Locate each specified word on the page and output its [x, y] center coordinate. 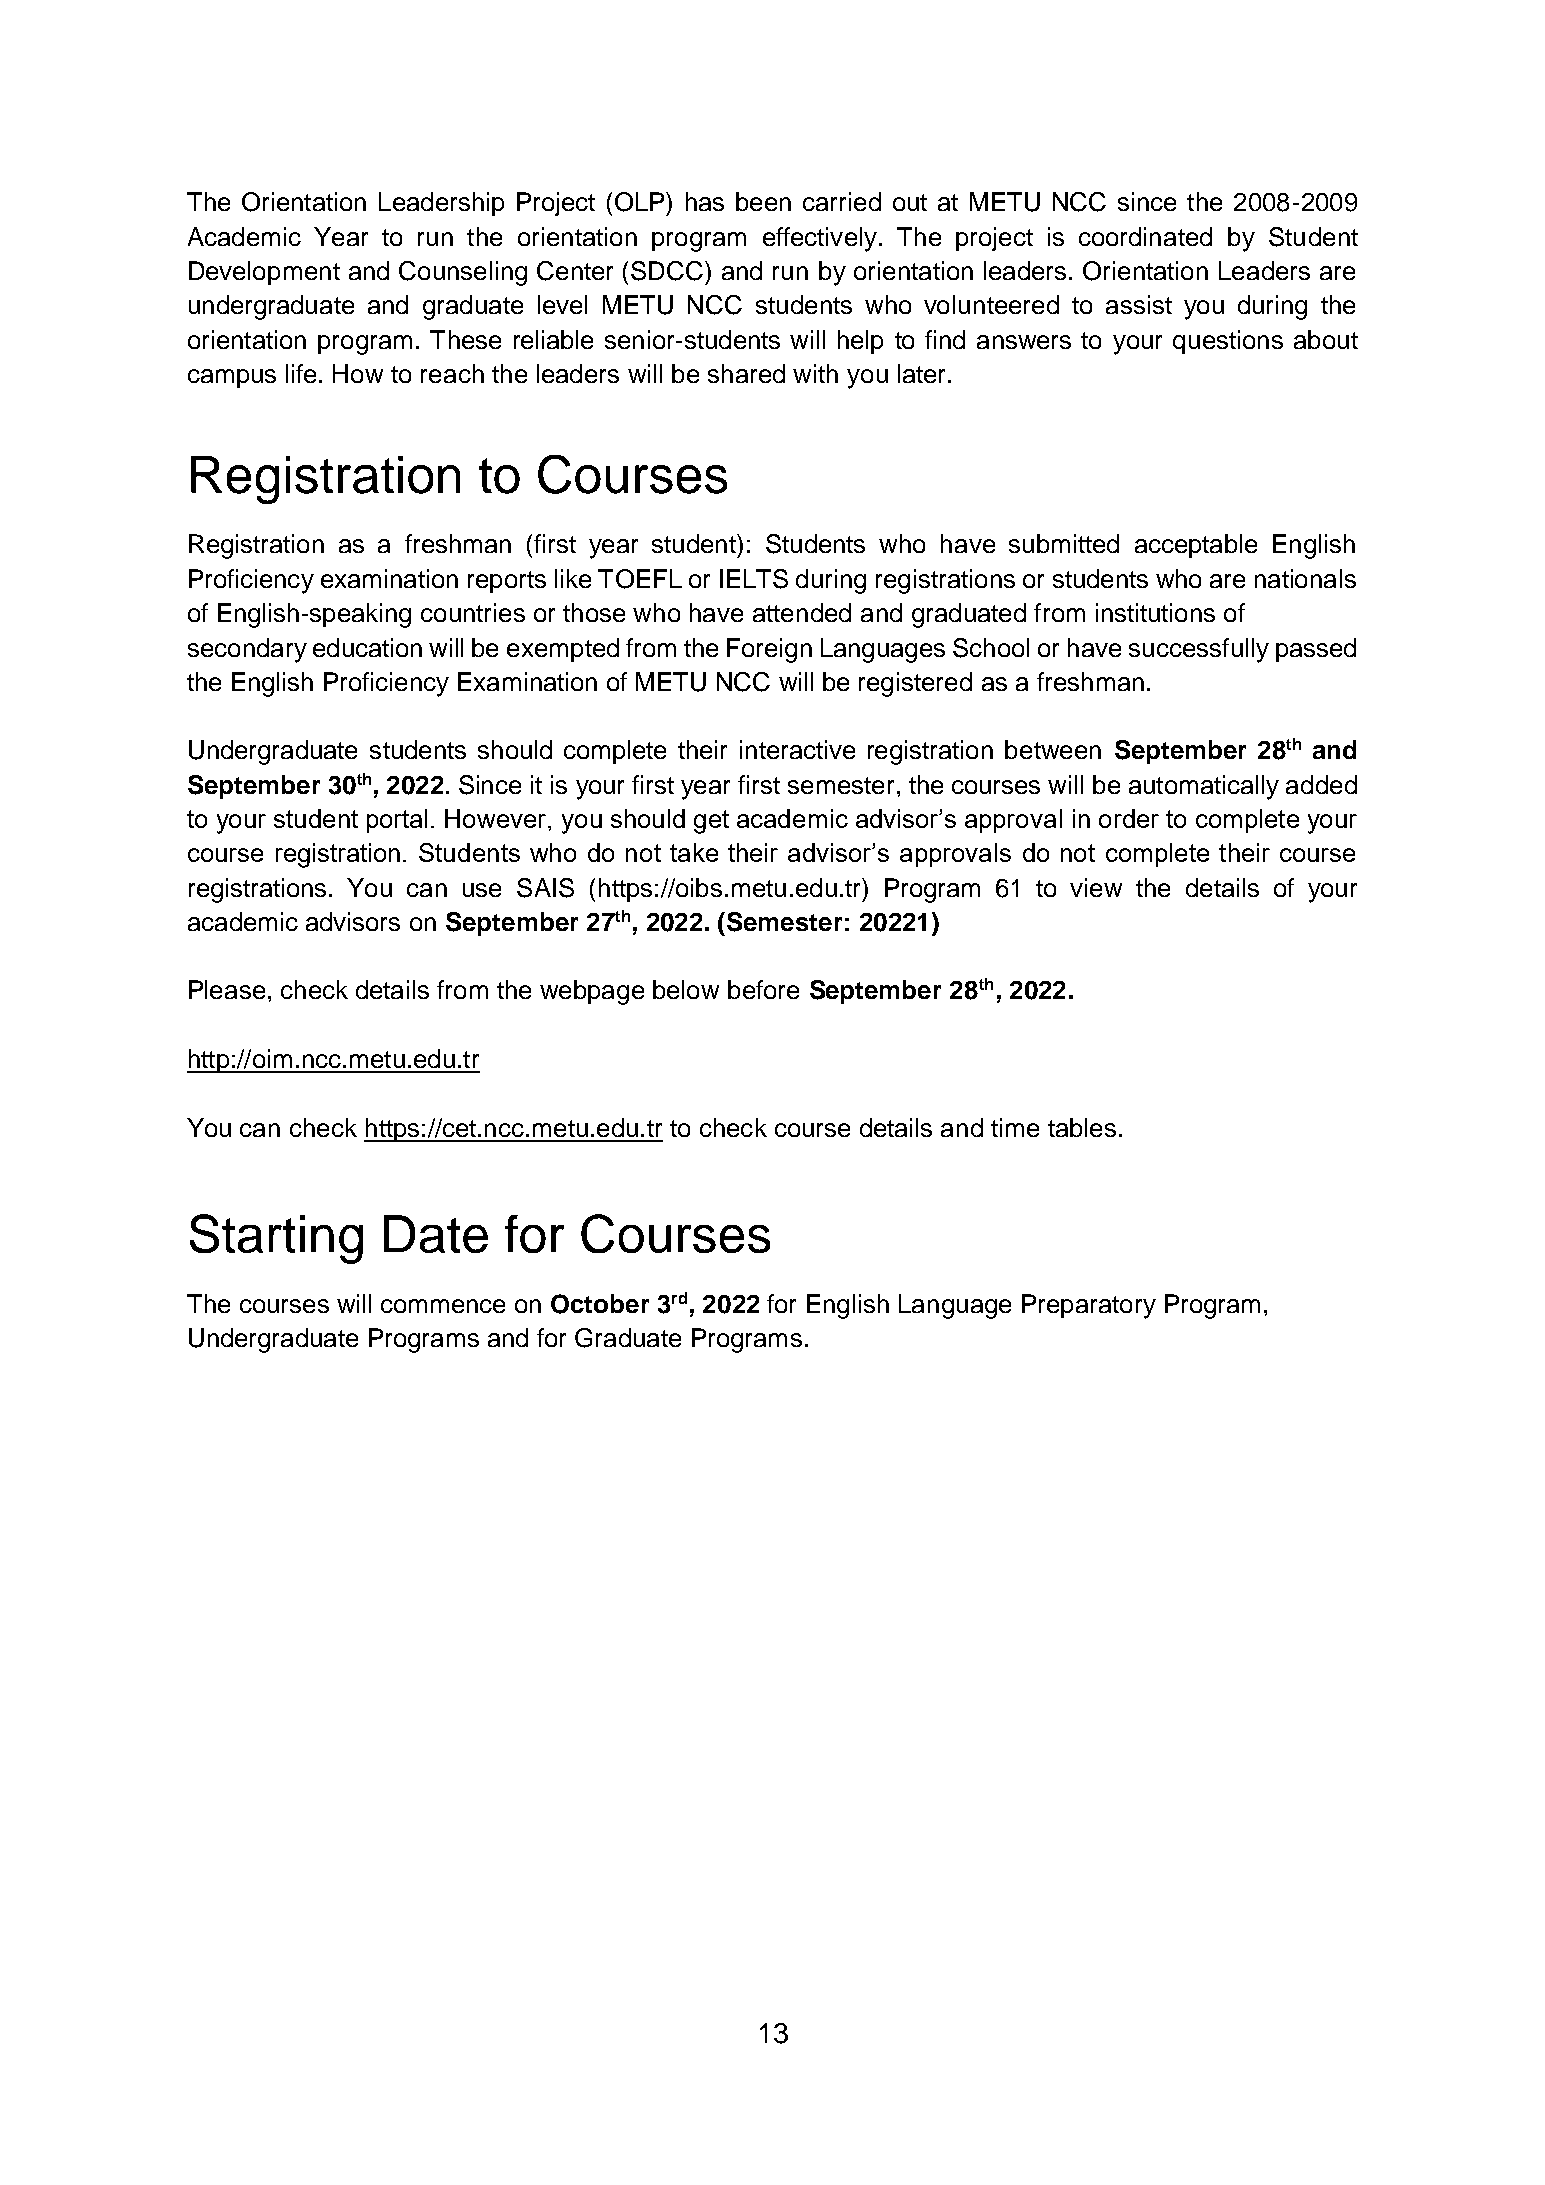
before [763, 989]
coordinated [1145, 236]
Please [227, 989]
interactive [797, 749]
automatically [1204, 787]
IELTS [754, 579]
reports [507, 582]
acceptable [1196, 546]
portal [397, 821]
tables [1082, 1127]
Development [264, 273]
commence [443, 1306]
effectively [820, 239]
